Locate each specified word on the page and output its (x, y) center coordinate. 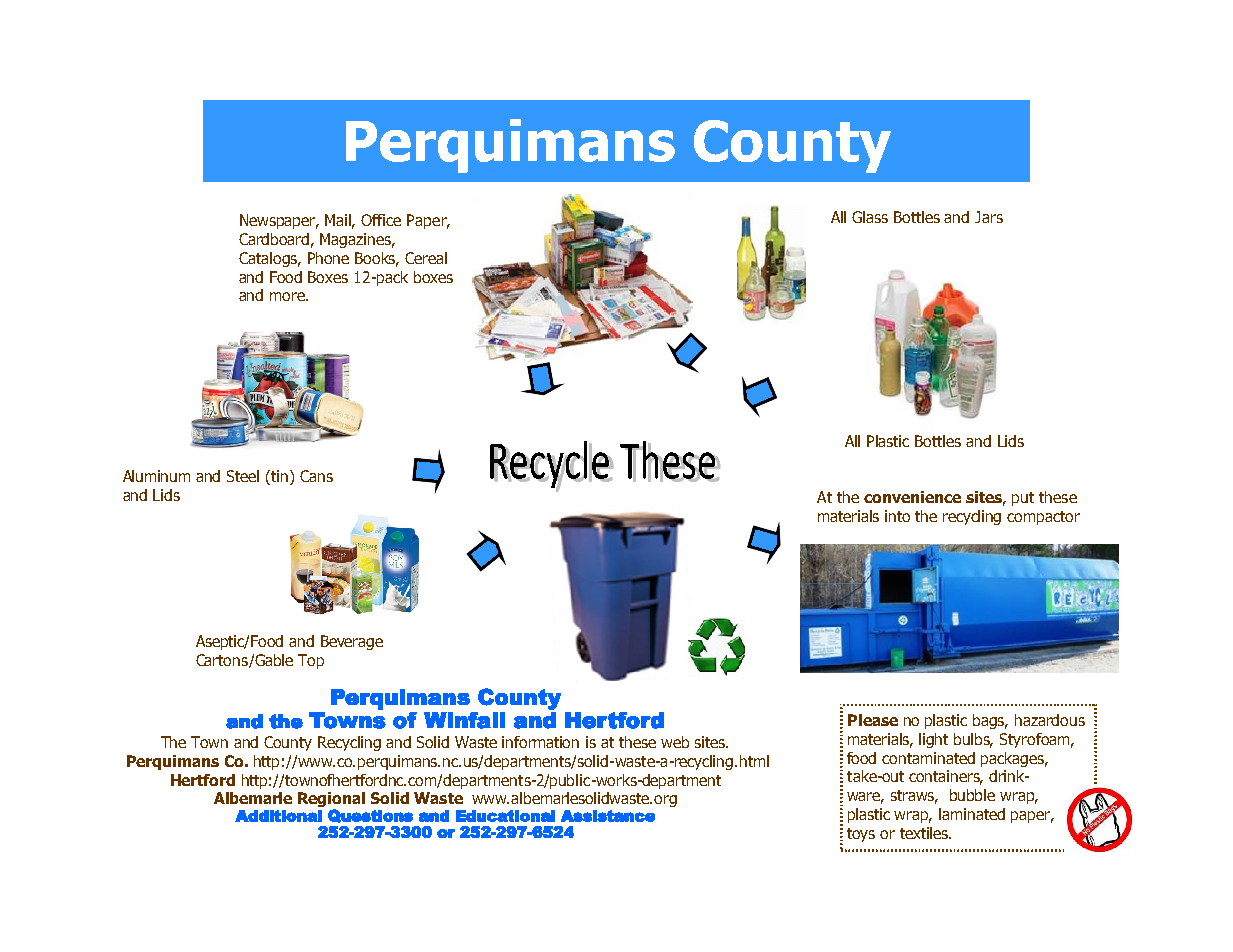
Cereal (426, 258)
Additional (278, 816)
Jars (989, 217)
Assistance (608, 816)
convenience (912, 497)
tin (280, 476)
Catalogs (269, 259)
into (897, 516)
